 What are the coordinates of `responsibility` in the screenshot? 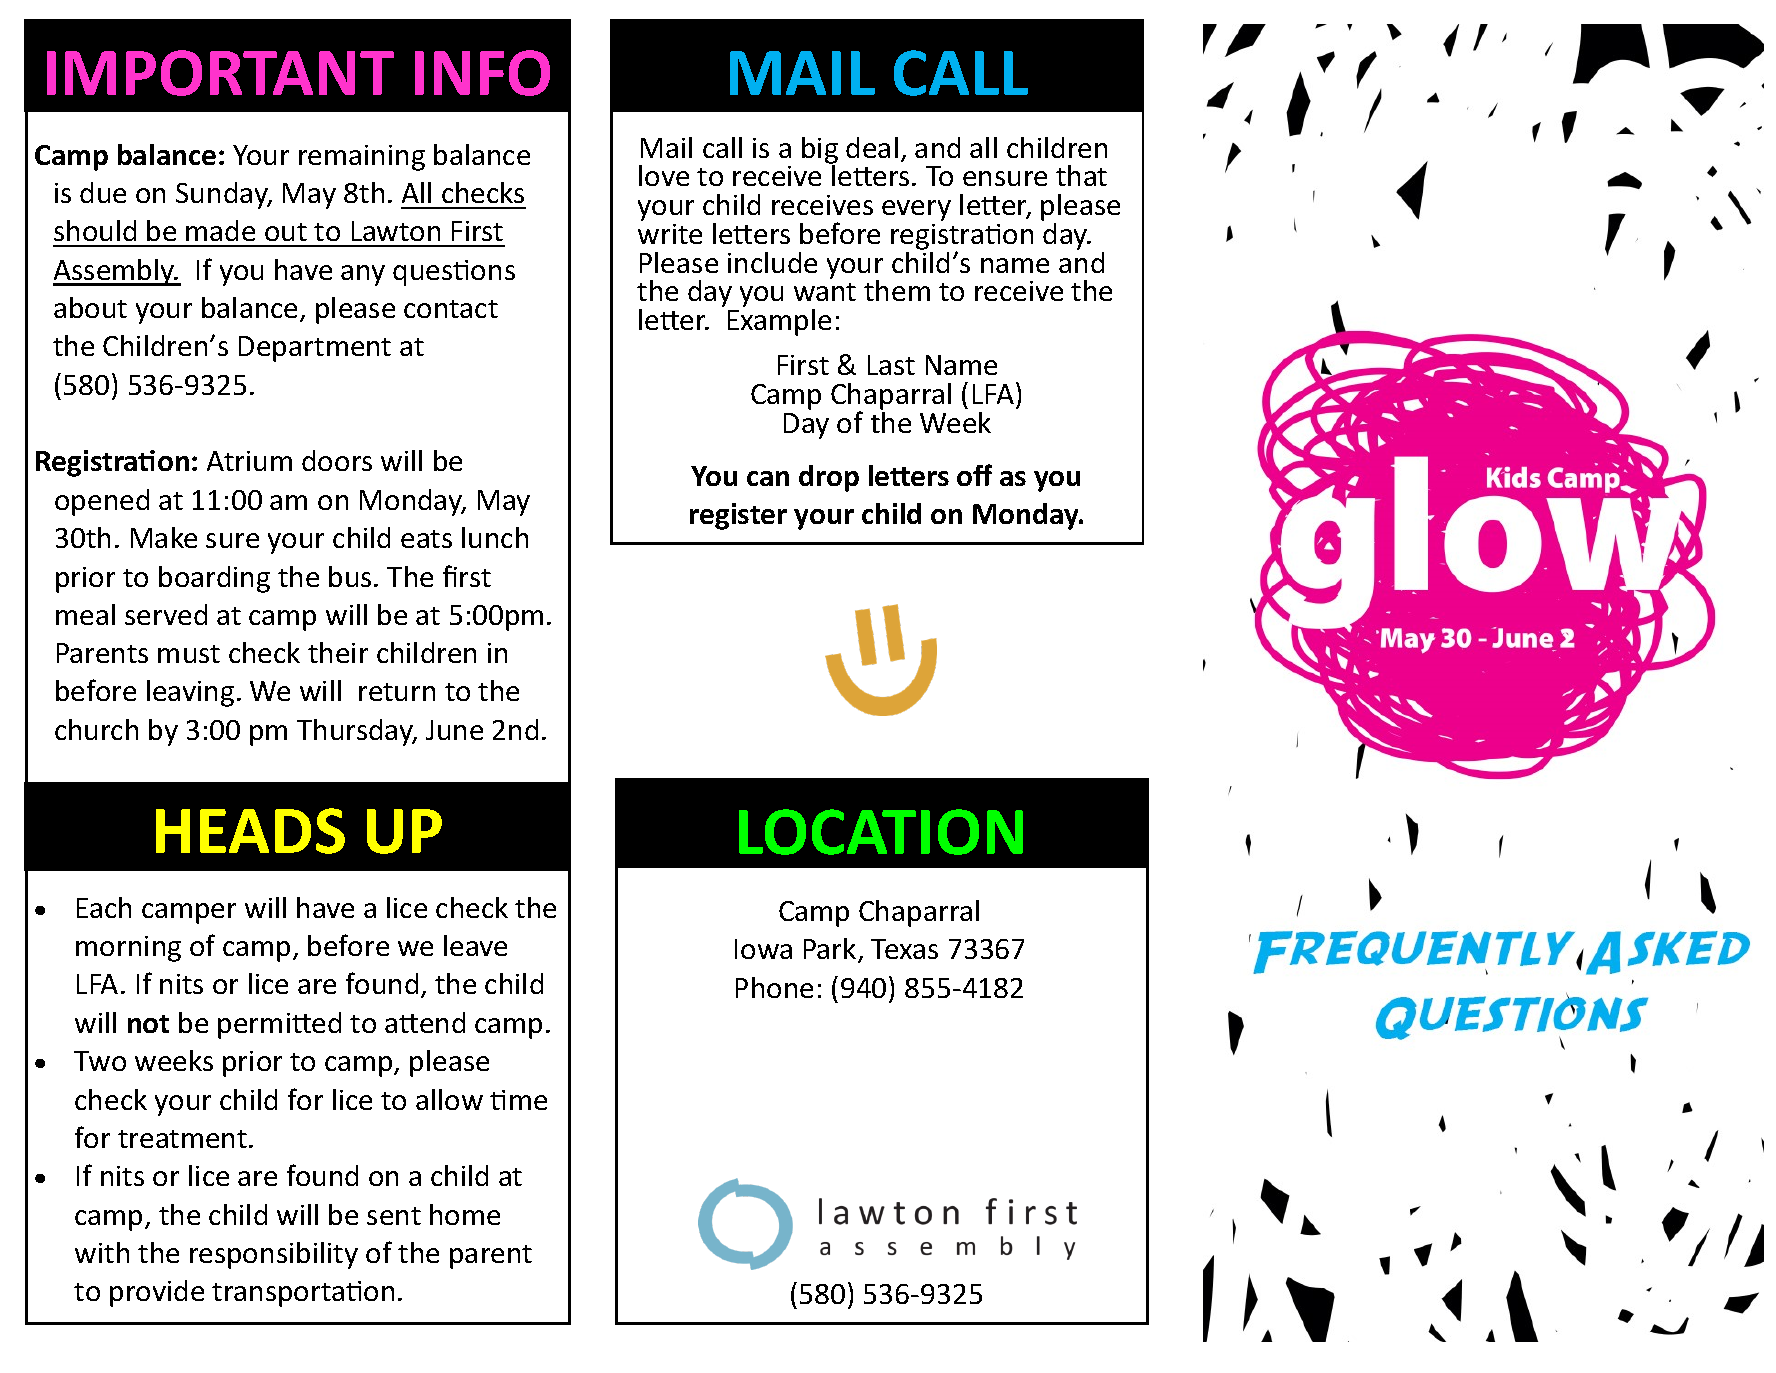 It's located at (274, 1255).
